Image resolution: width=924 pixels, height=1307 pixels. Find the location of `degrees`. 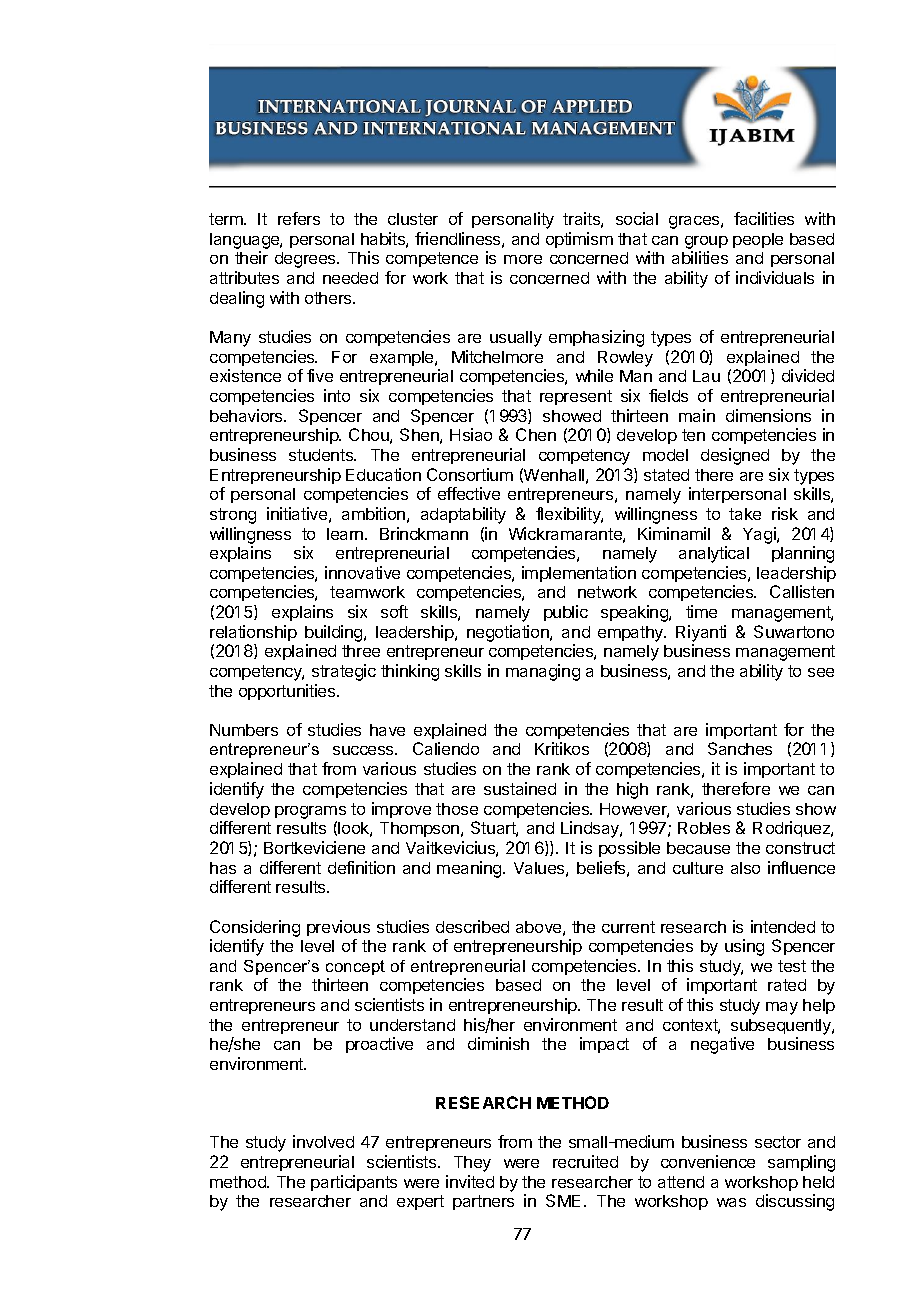

degrees is located at coordinates (306, 260).
